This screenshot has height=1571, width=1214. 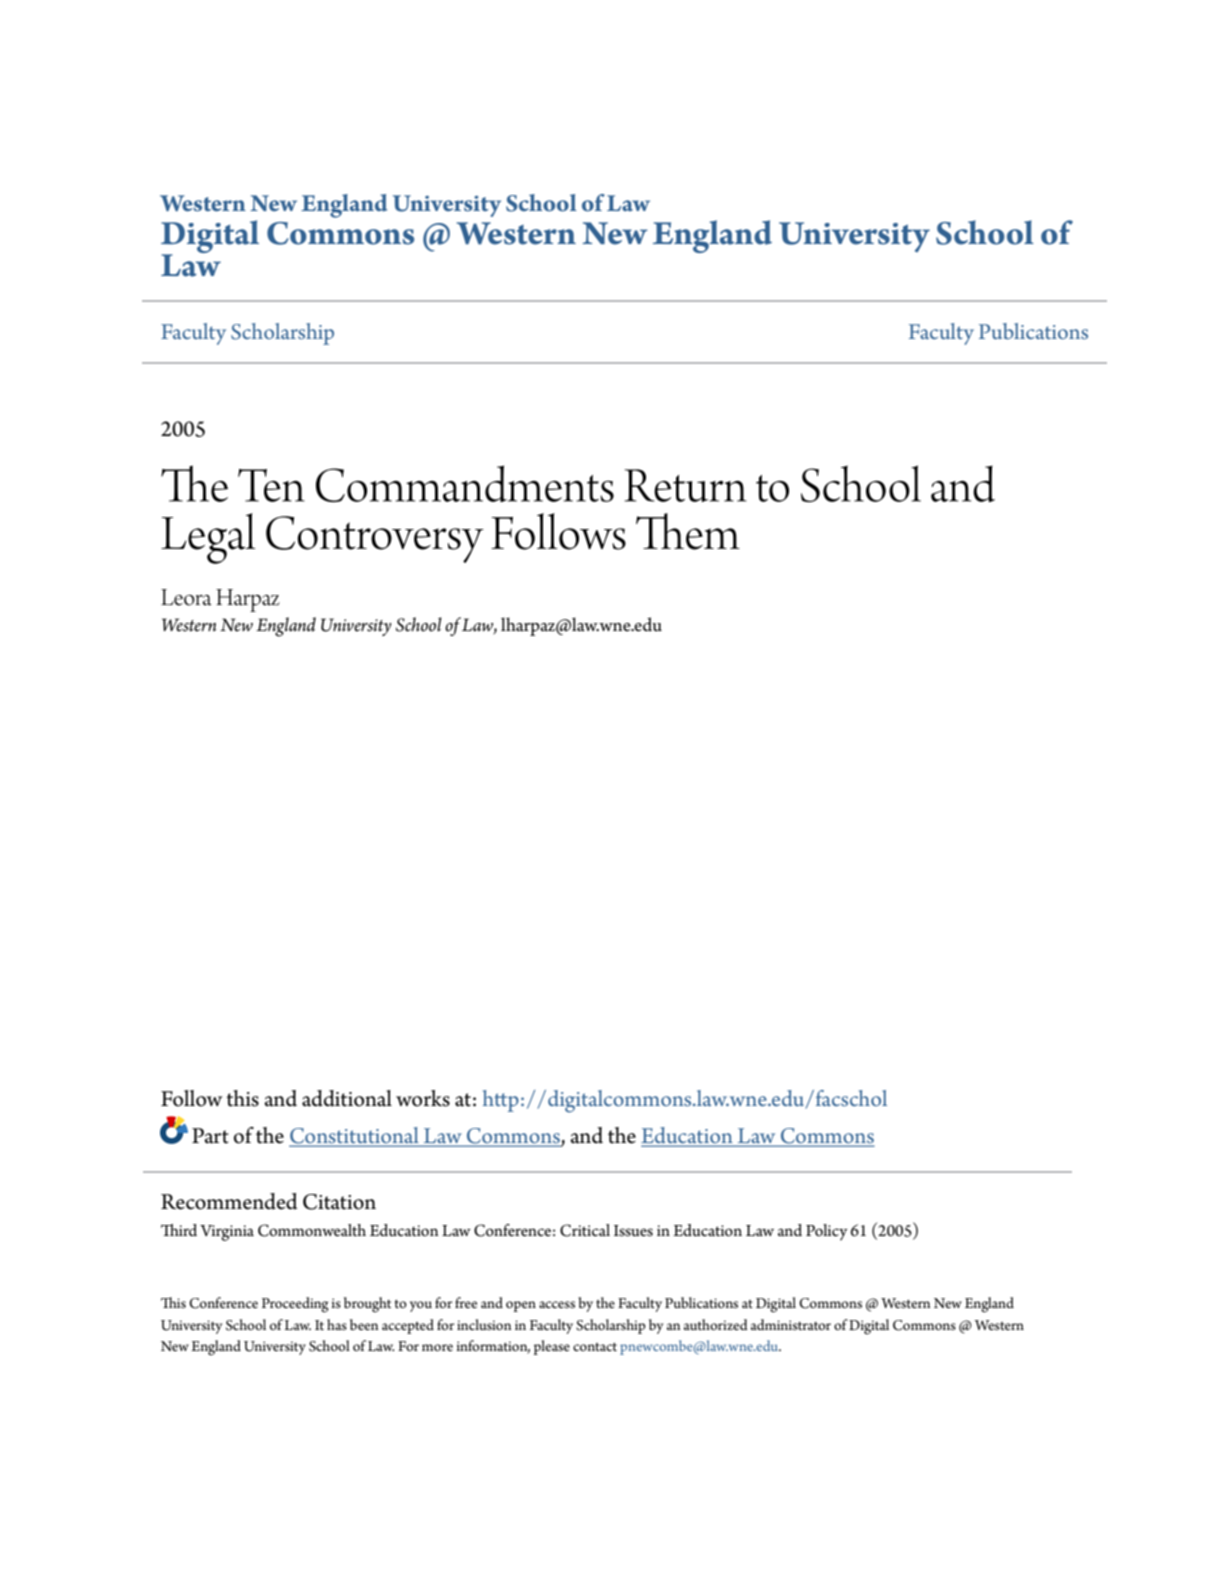 What do you see at coordinates (465, 483) in the screenshot?
I see `Commandments` at bounding box center [465, 483].
